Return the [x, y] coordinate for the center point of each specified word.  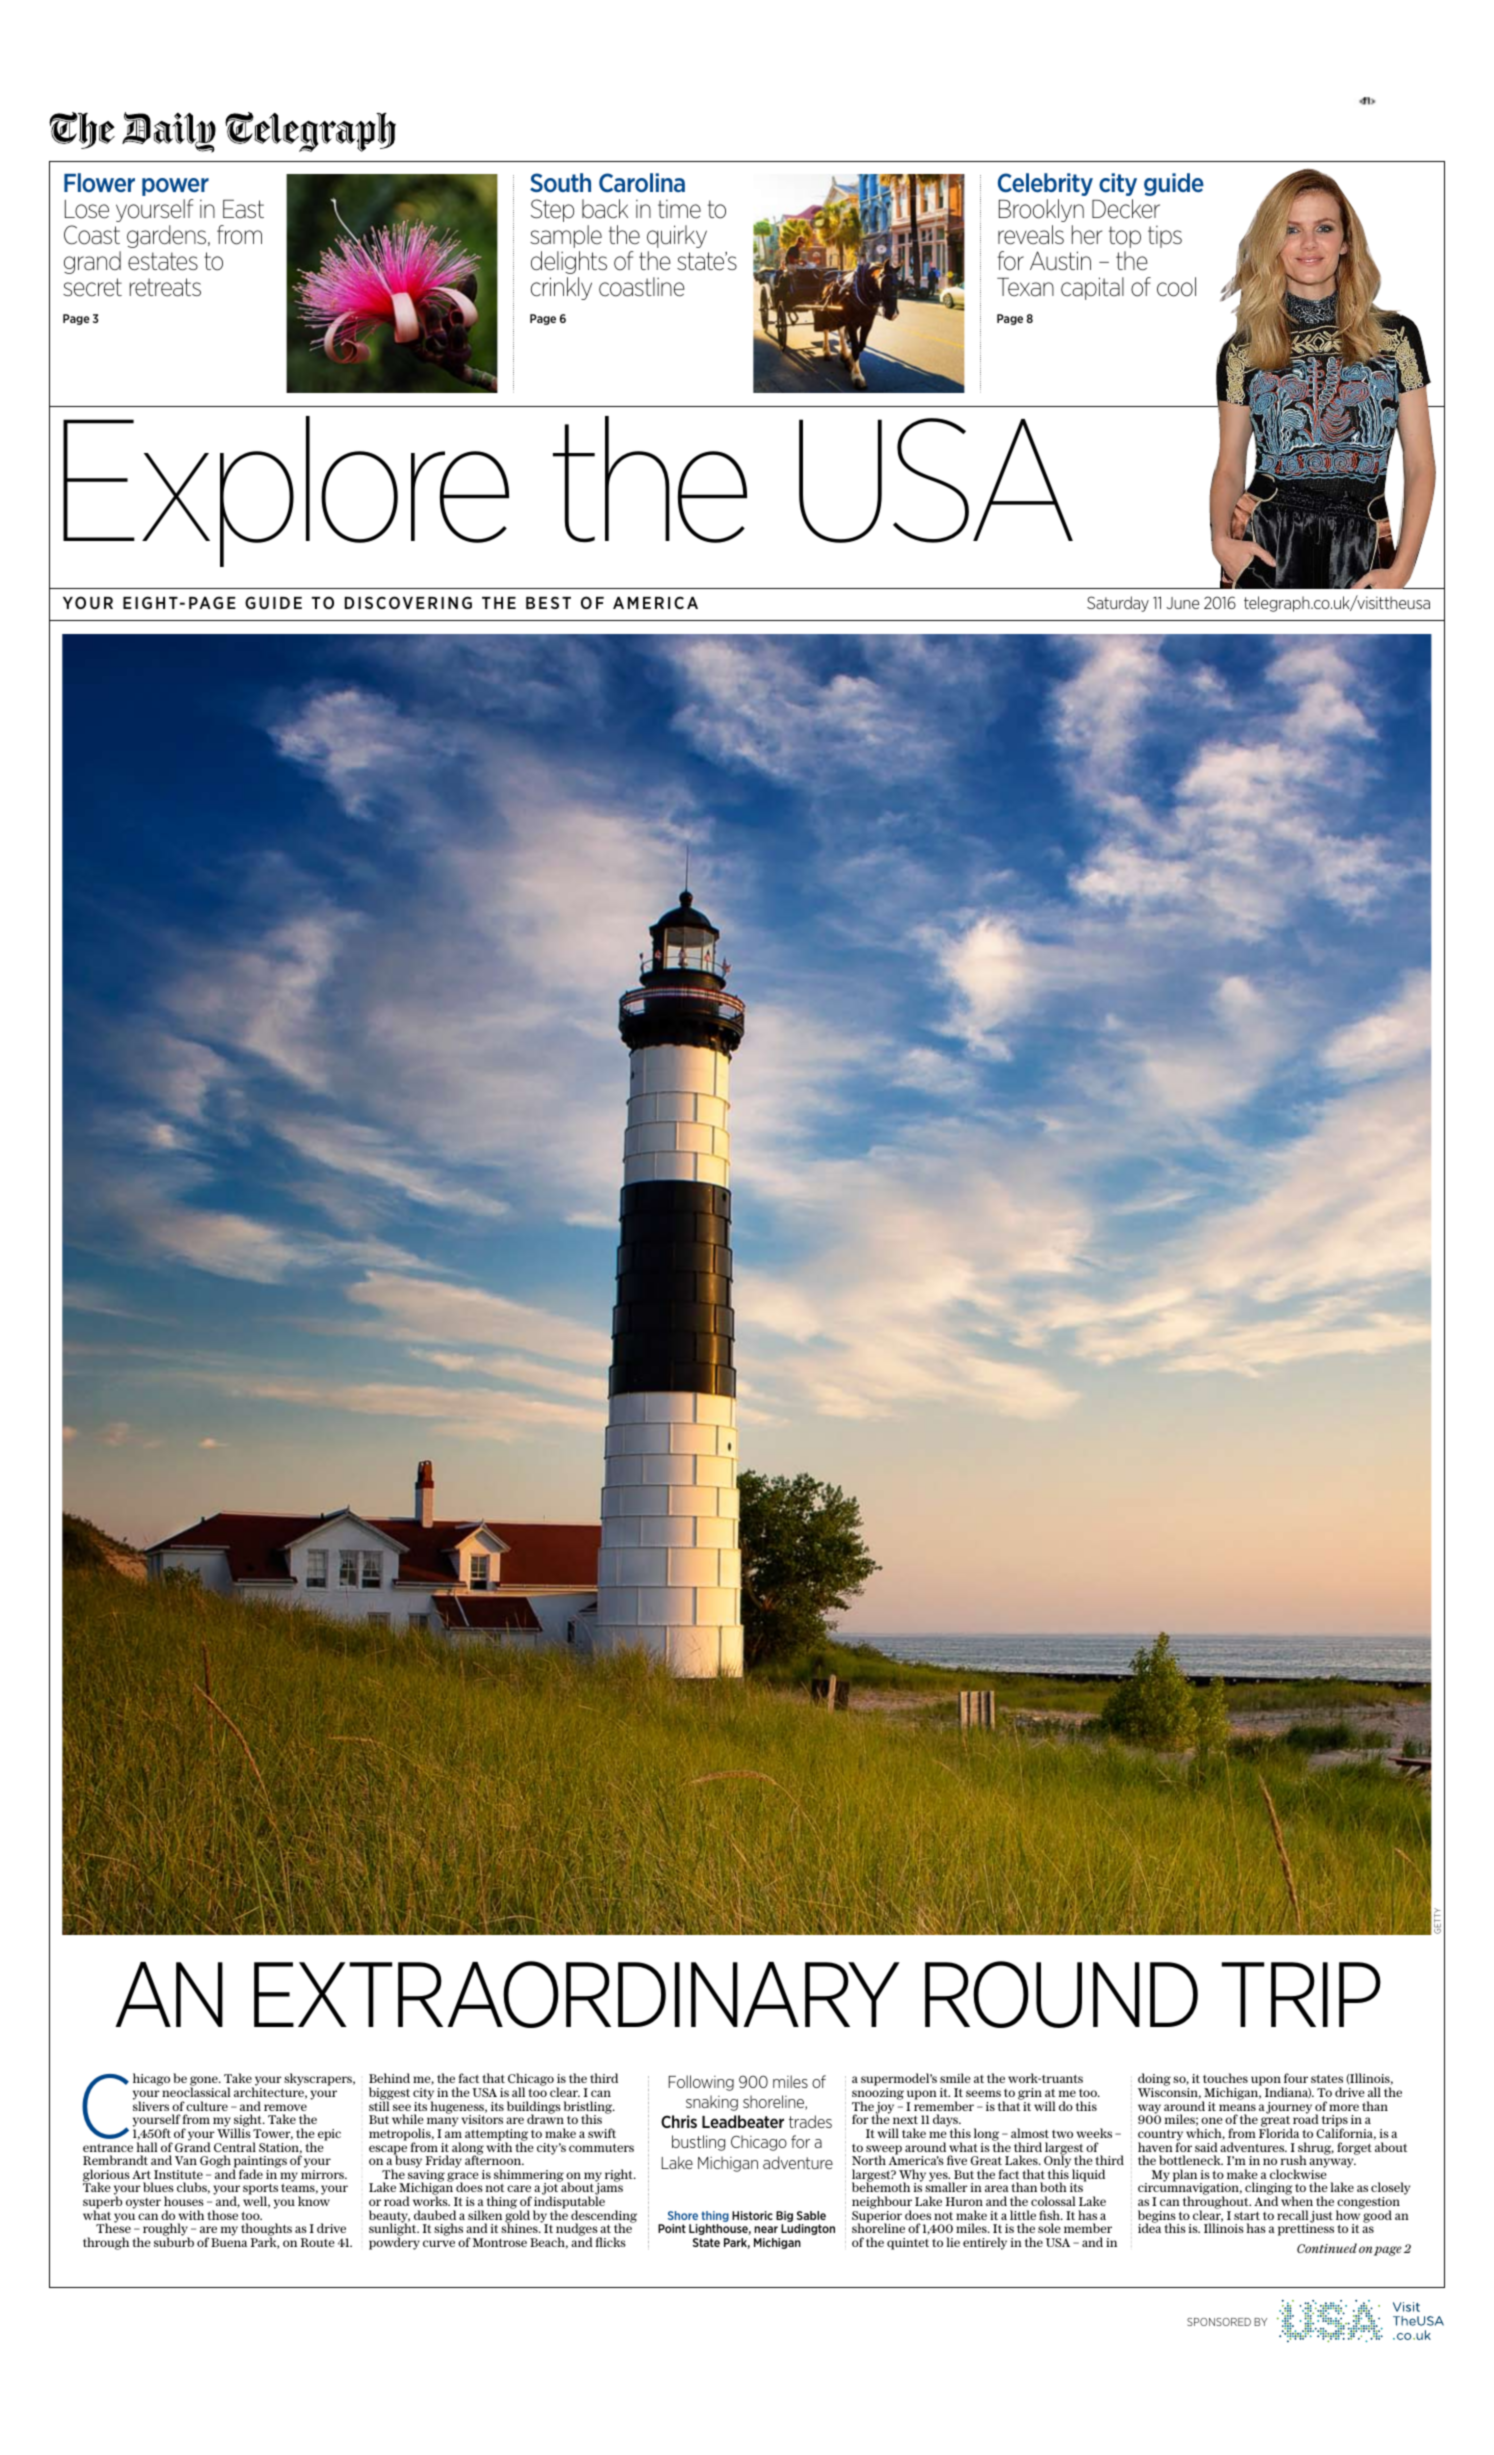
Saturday [1118, 604]
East [243, 209]
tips [1165, 236]
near [766, 2229]
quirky [677, 236]
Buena [229, 2242]
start [1247, 2215]
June [1182, 603]
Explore [286, 491]
